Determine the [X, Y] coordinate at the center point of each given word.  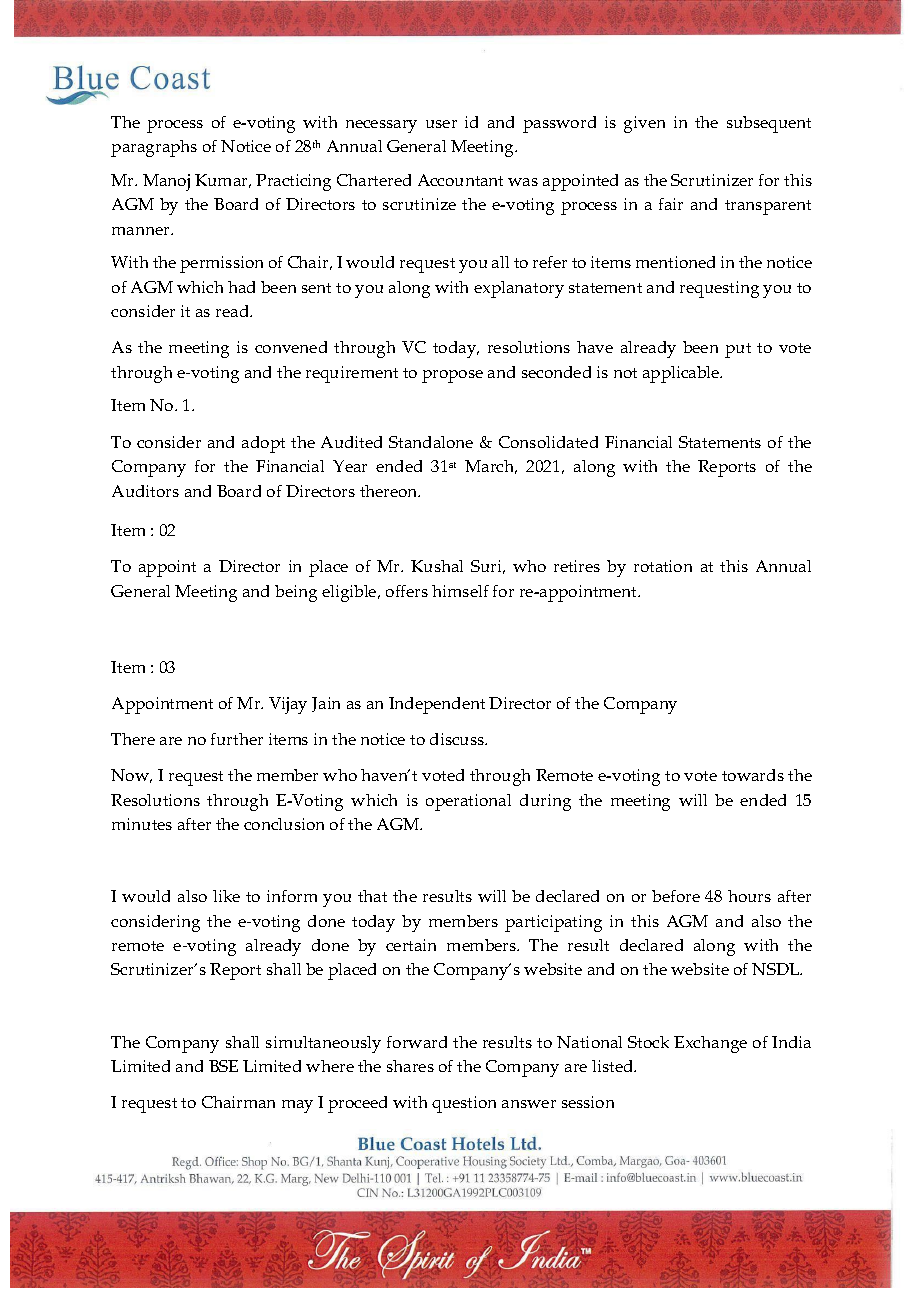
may [297, 1106]
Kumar [223, 181]
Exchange [710, 1044]
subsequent [769, 124]
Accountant [460, 180]
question [464, 1104]
